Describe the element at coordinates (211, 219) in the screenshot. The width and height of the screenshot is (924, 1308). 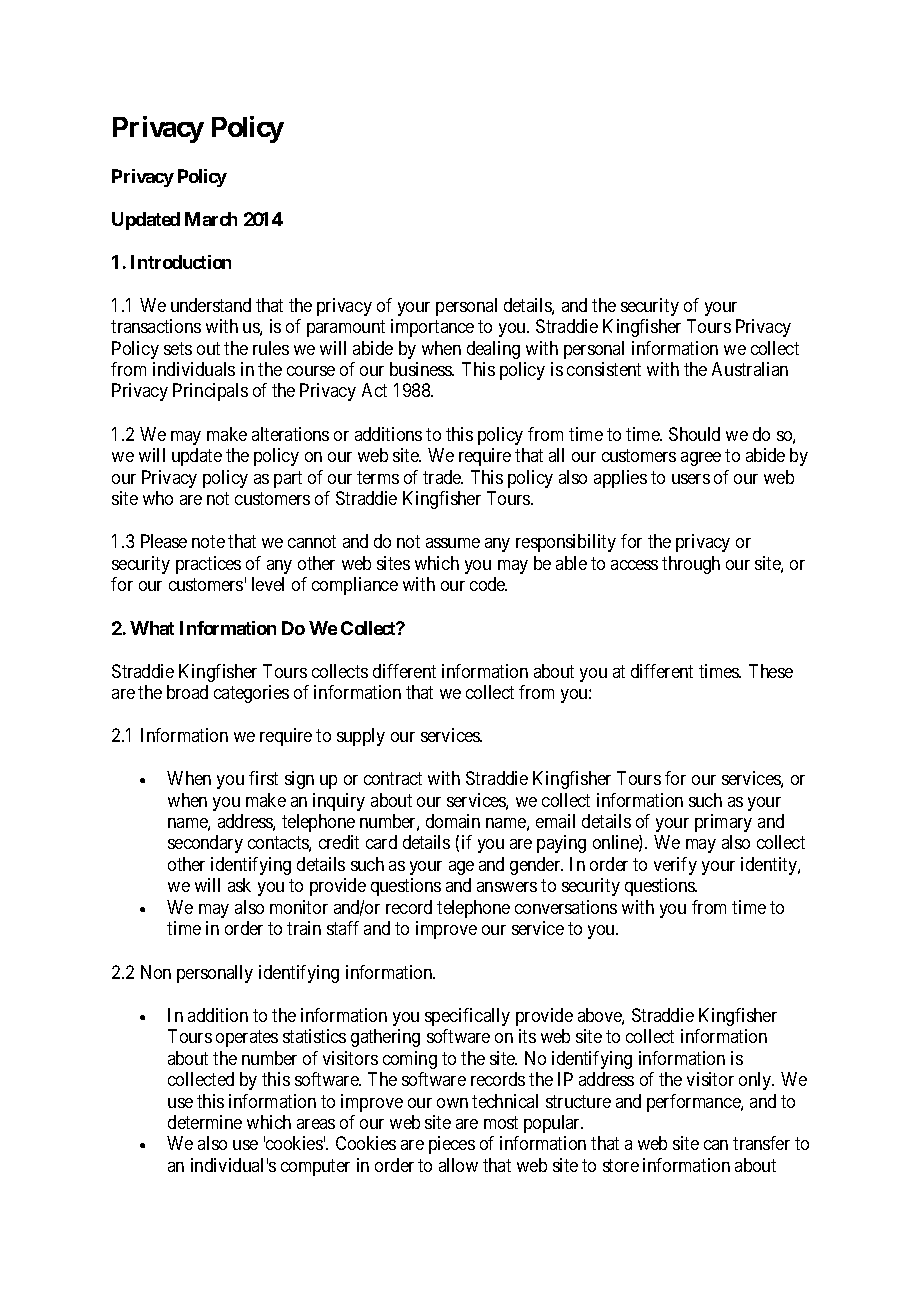
I see `March` at that location.
